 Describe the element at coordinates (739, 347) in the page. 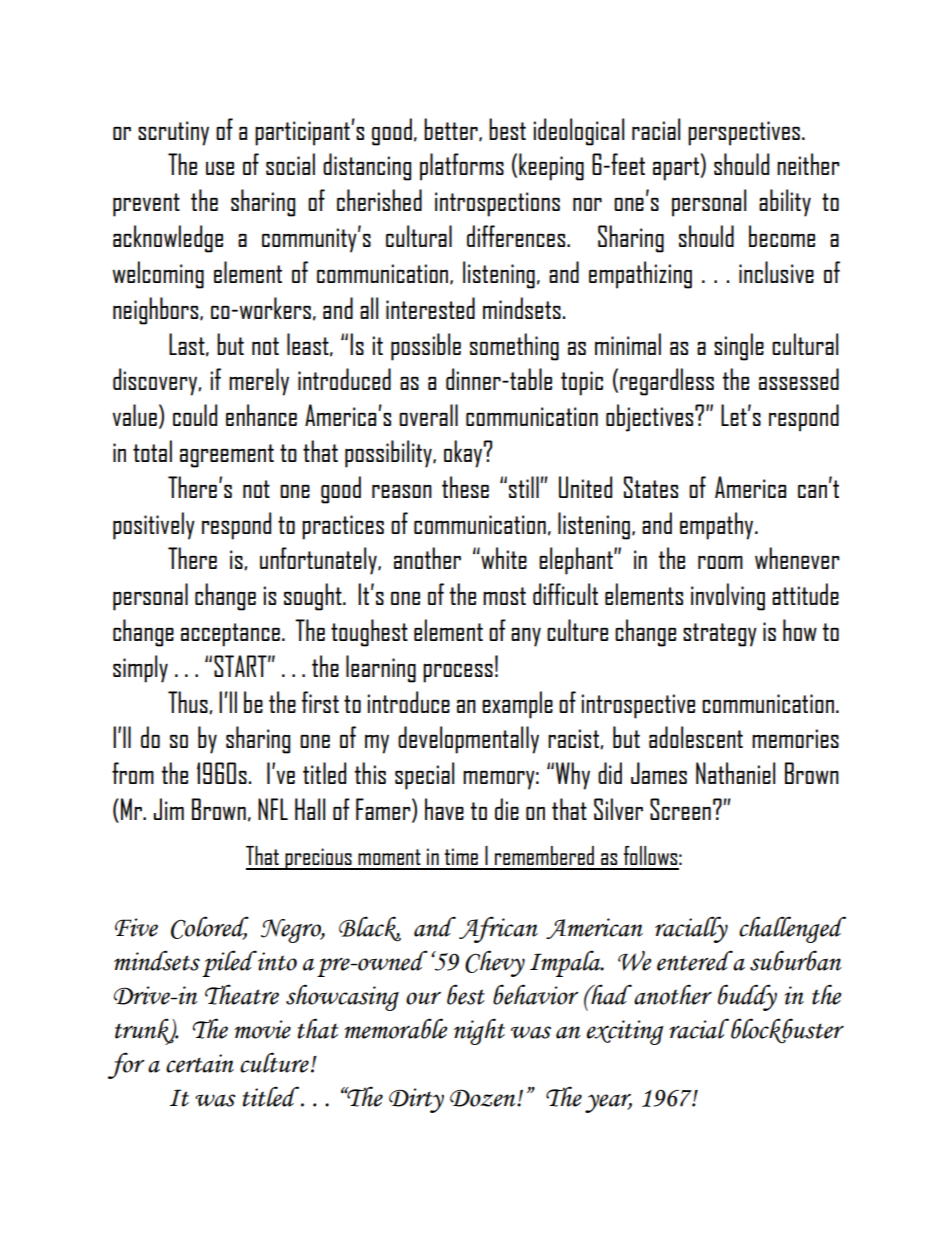

I see `single` at that location.
